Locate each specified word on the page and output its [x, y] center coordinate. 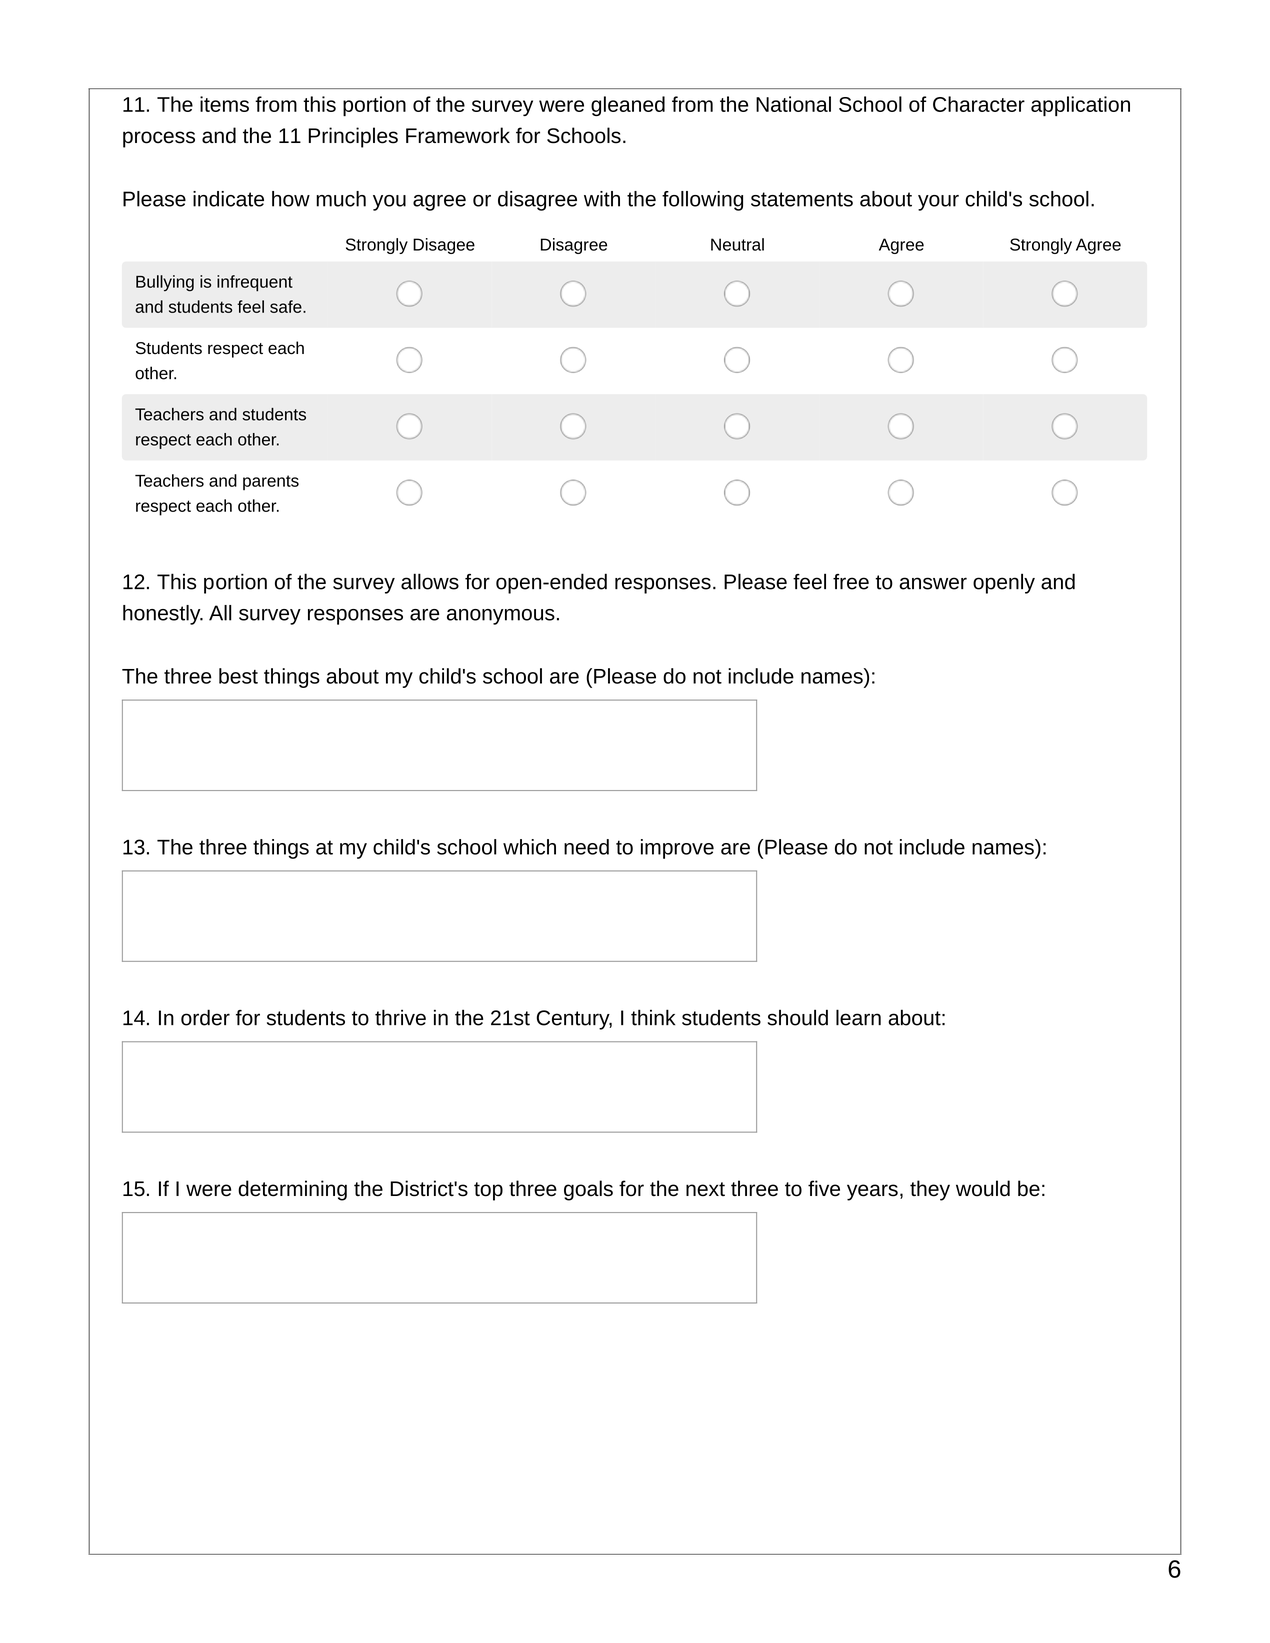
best [238, 676]
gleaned [628, 106]
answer [933, 583]
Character [979, 104]
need [586, 847]
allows [430, 581]
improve [677, 849]
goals [588, 1190]
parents [271, 482]
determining [292, 1190]
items [224, 104]
